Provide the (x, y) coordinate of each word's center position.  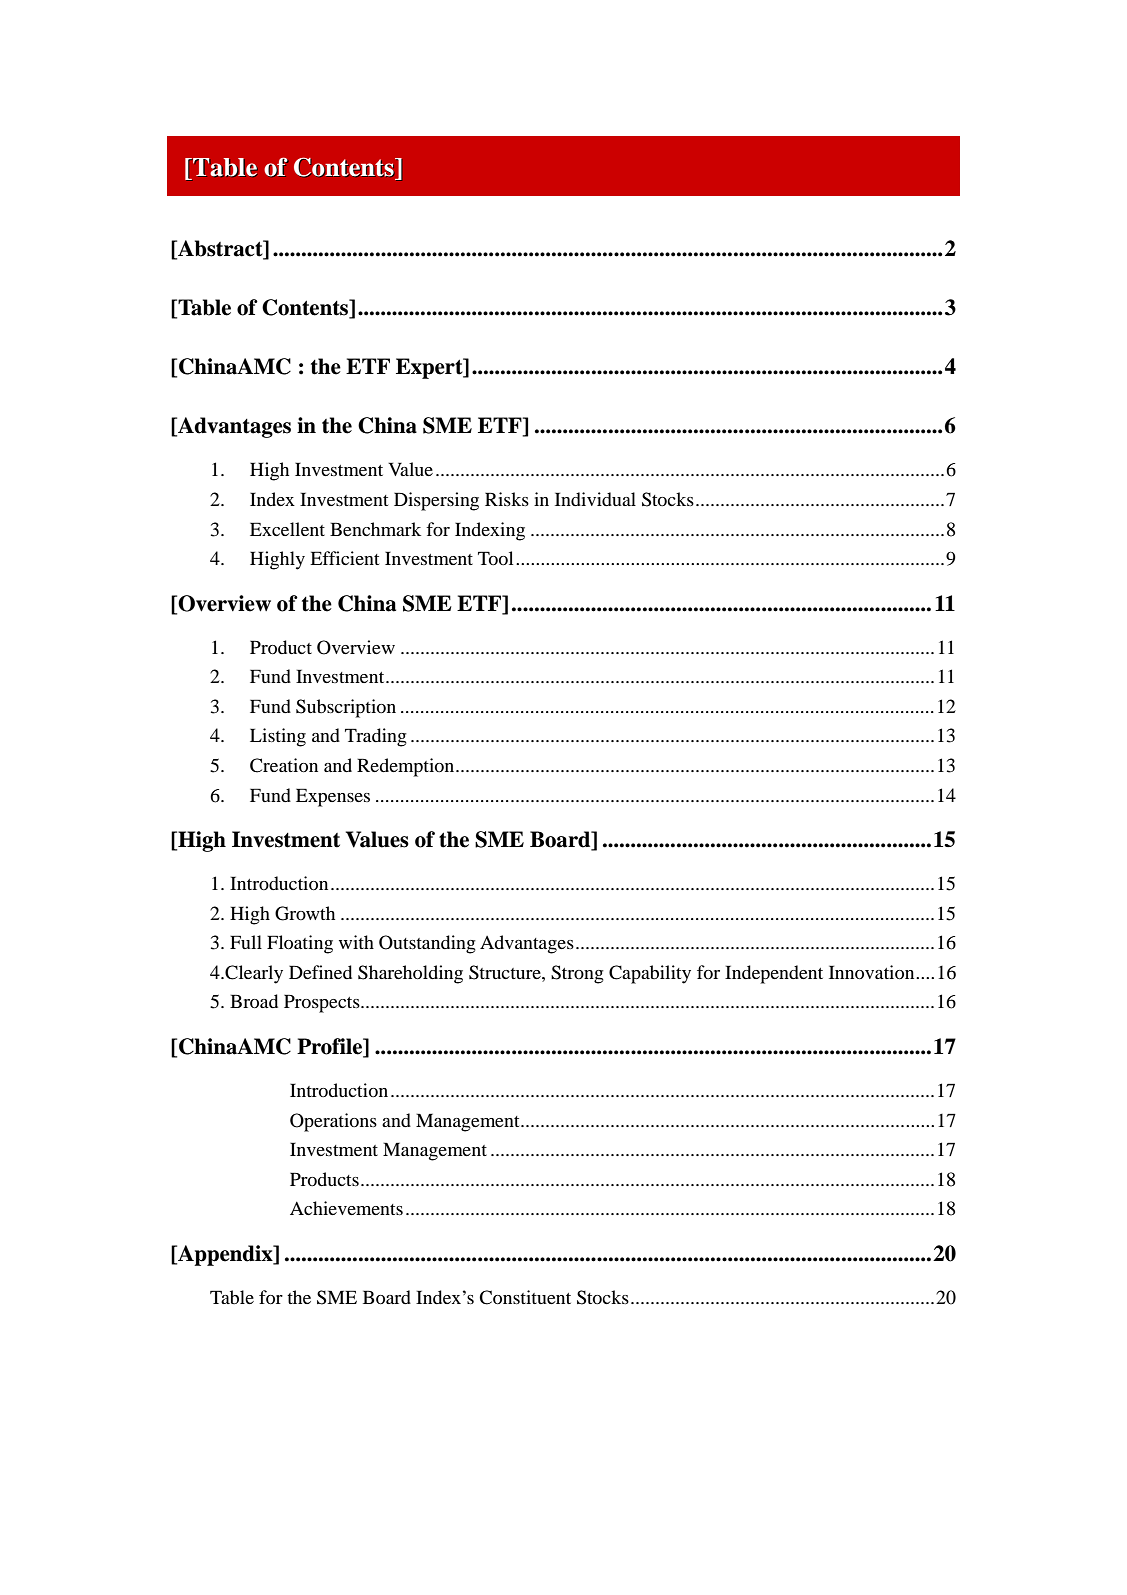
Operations (333, 1122)
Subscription (346, 708)
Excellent (287, 529)
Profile (331, 1047)
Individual (595, 499)
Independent (774, 974)
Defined (320, 972)
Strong (577, 974)
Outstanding (427, 944)
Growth (305, 913)
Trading (376, 737)
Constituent (525, 1297)
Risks (507, 499)
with (356, 942)
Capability (650, 974)
